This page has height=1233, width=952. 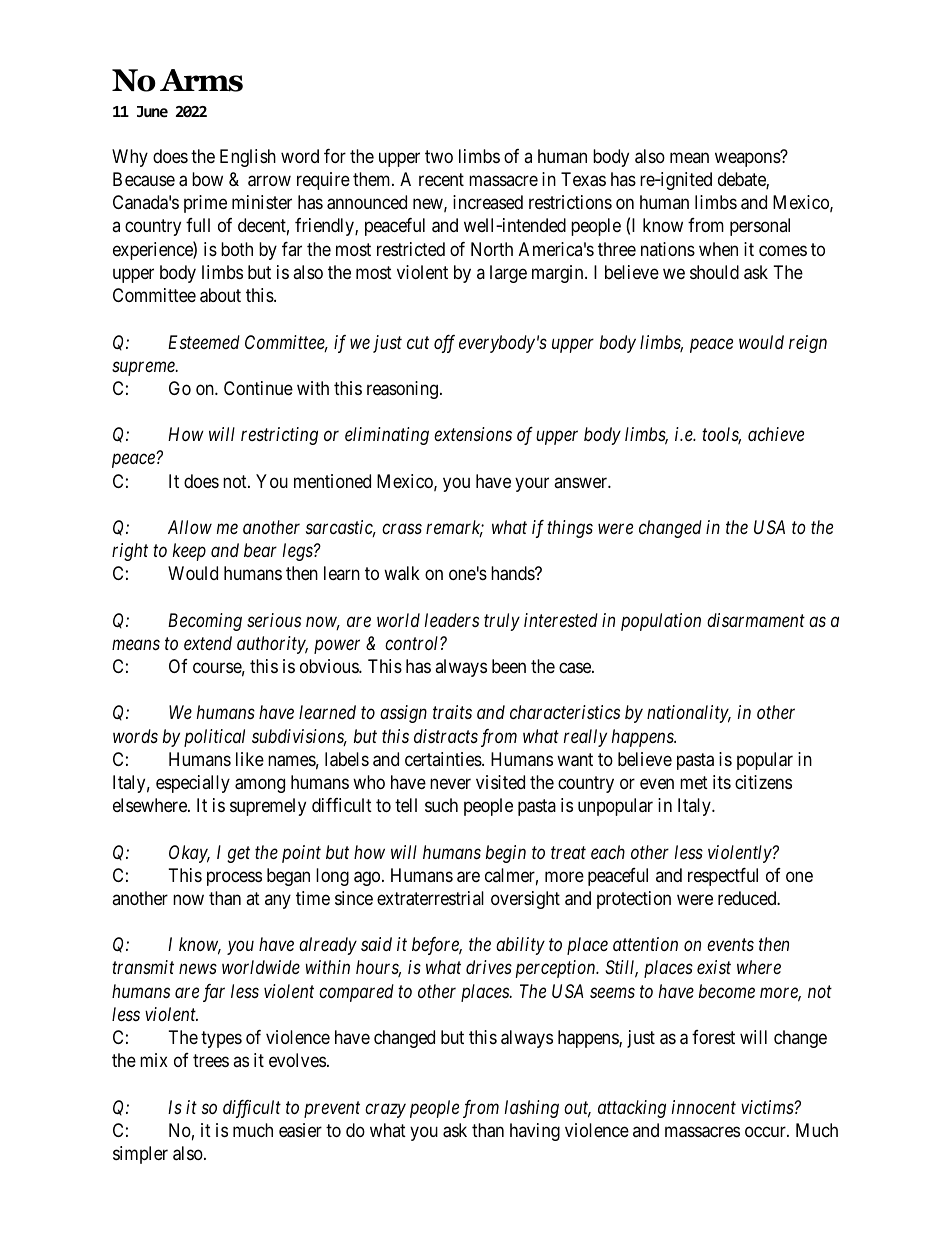 I want to click on trees, so click(x=211, y=1060).
